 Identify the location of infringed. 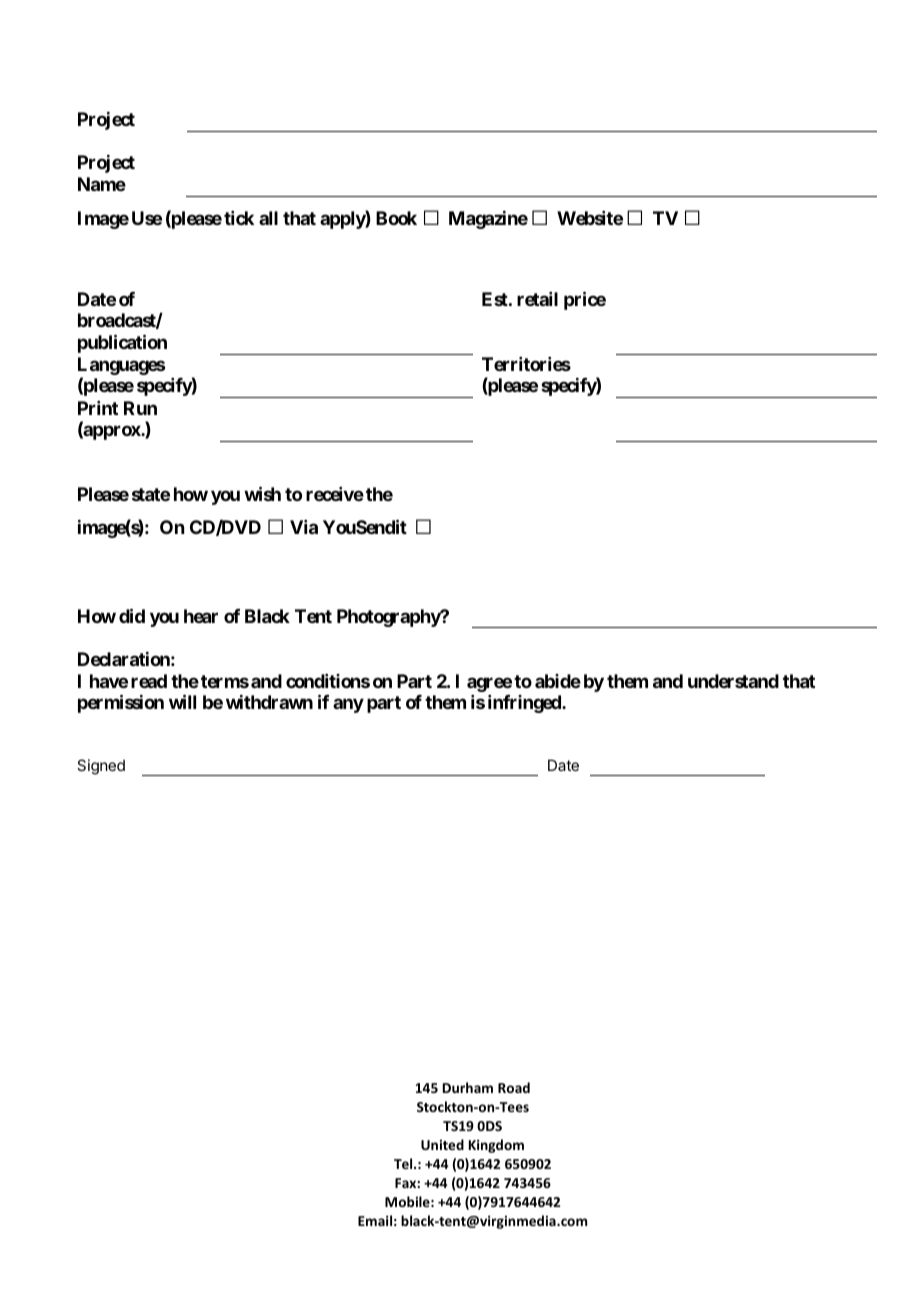
(525, 704).
